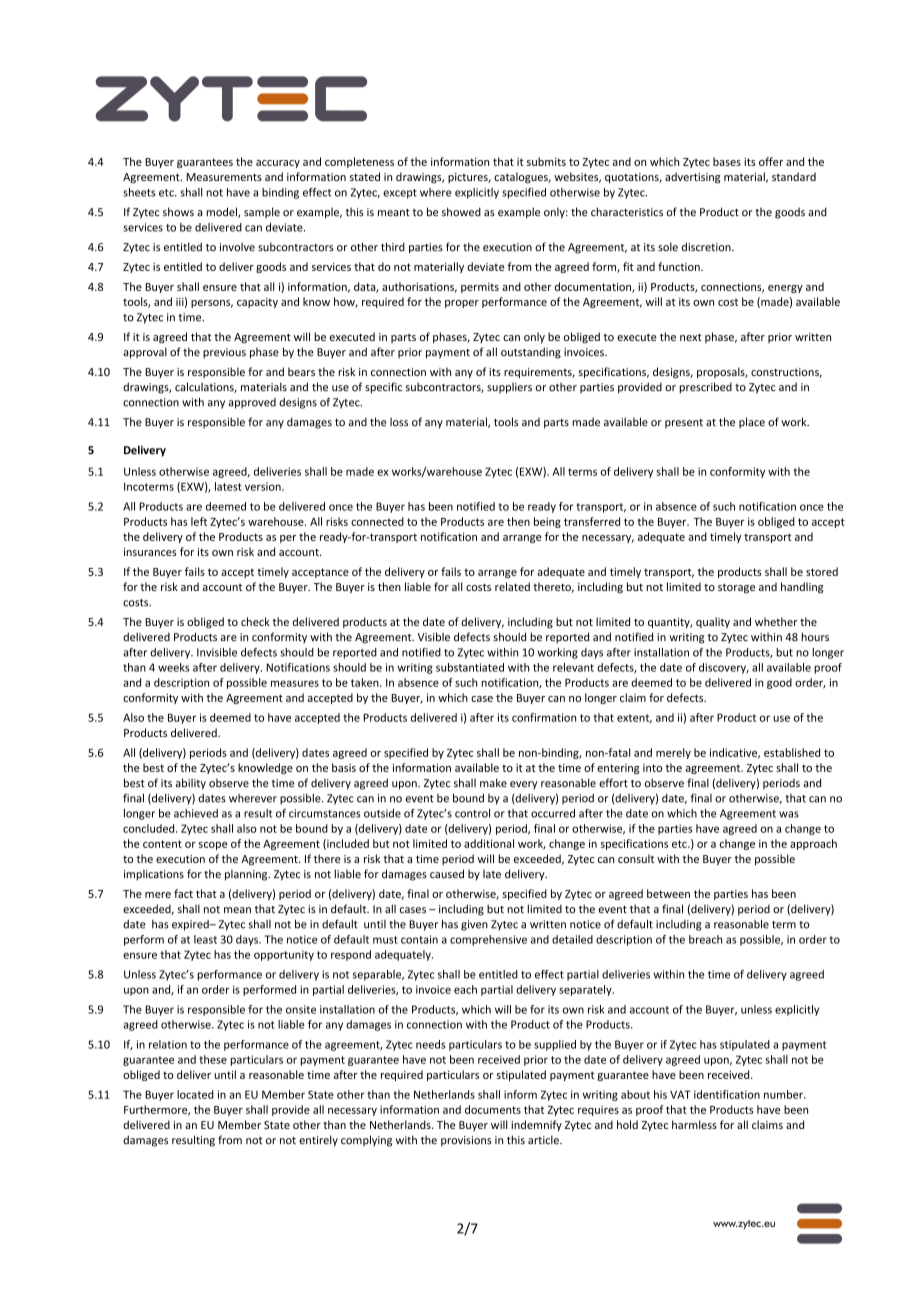 The height and width of the screenshot is (1308, 924). Describe the element at coordinates (224, 177) in the screenshot. I see `Measurements` at that location.
